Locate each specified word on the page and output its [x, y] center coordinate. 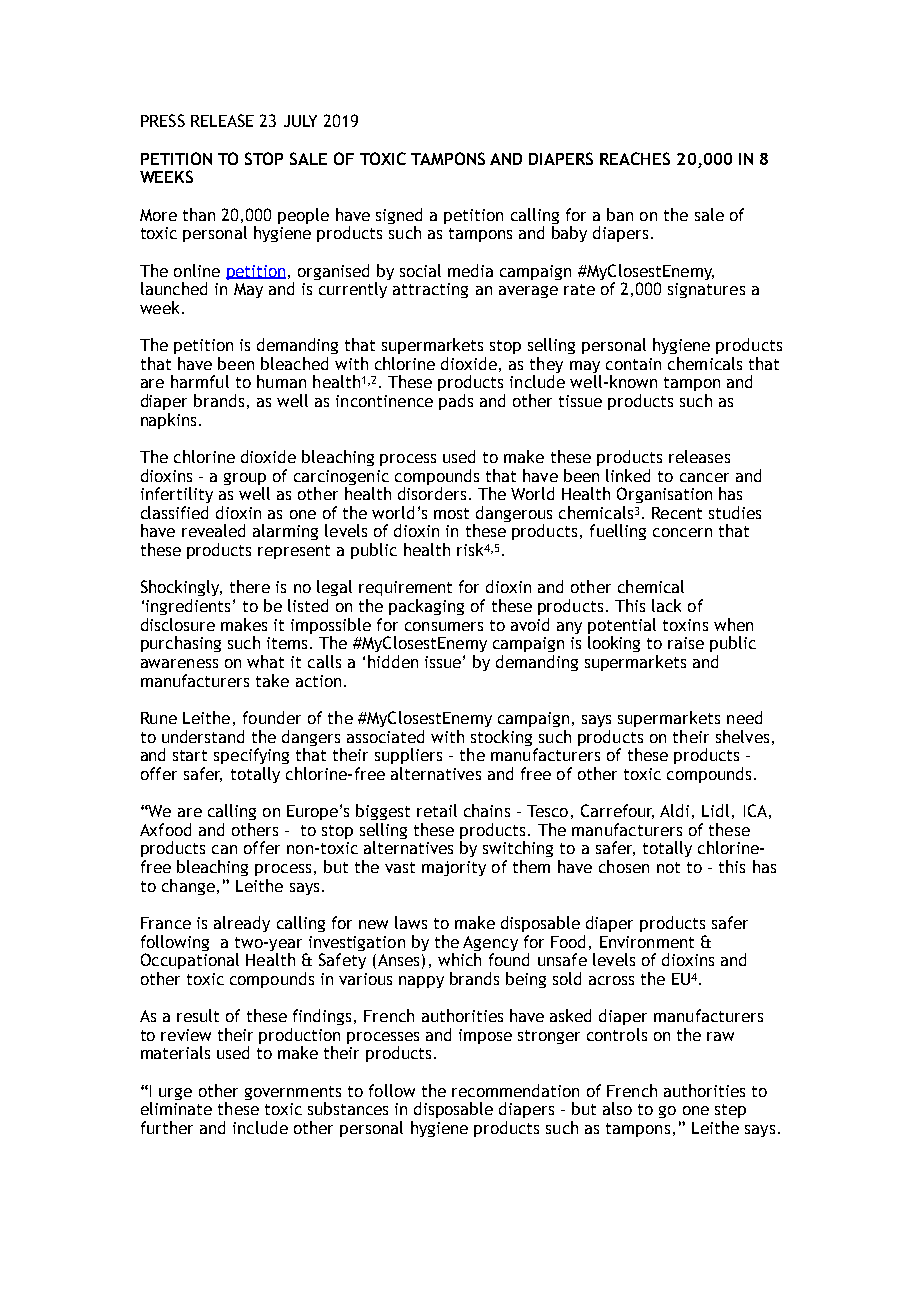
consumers [444, 626]
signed [399, 217]
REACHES [635, 158]
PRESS [163, 120]
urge [175, 1094]
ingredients [188, 607]
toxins [685, 625]
